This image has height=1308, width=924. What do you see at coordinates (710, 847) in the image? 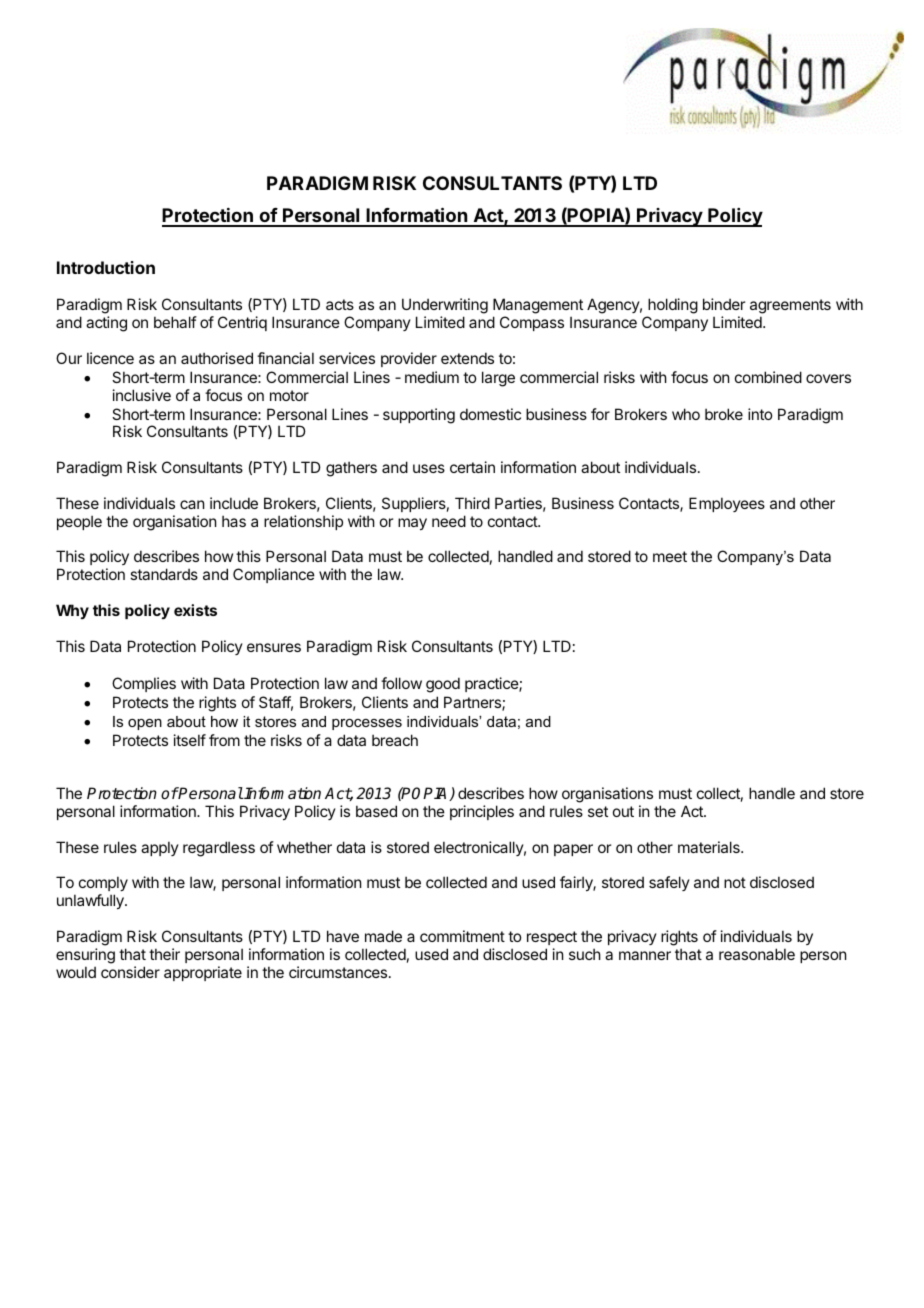
I see `materials` at bounding box center [710, 847].
